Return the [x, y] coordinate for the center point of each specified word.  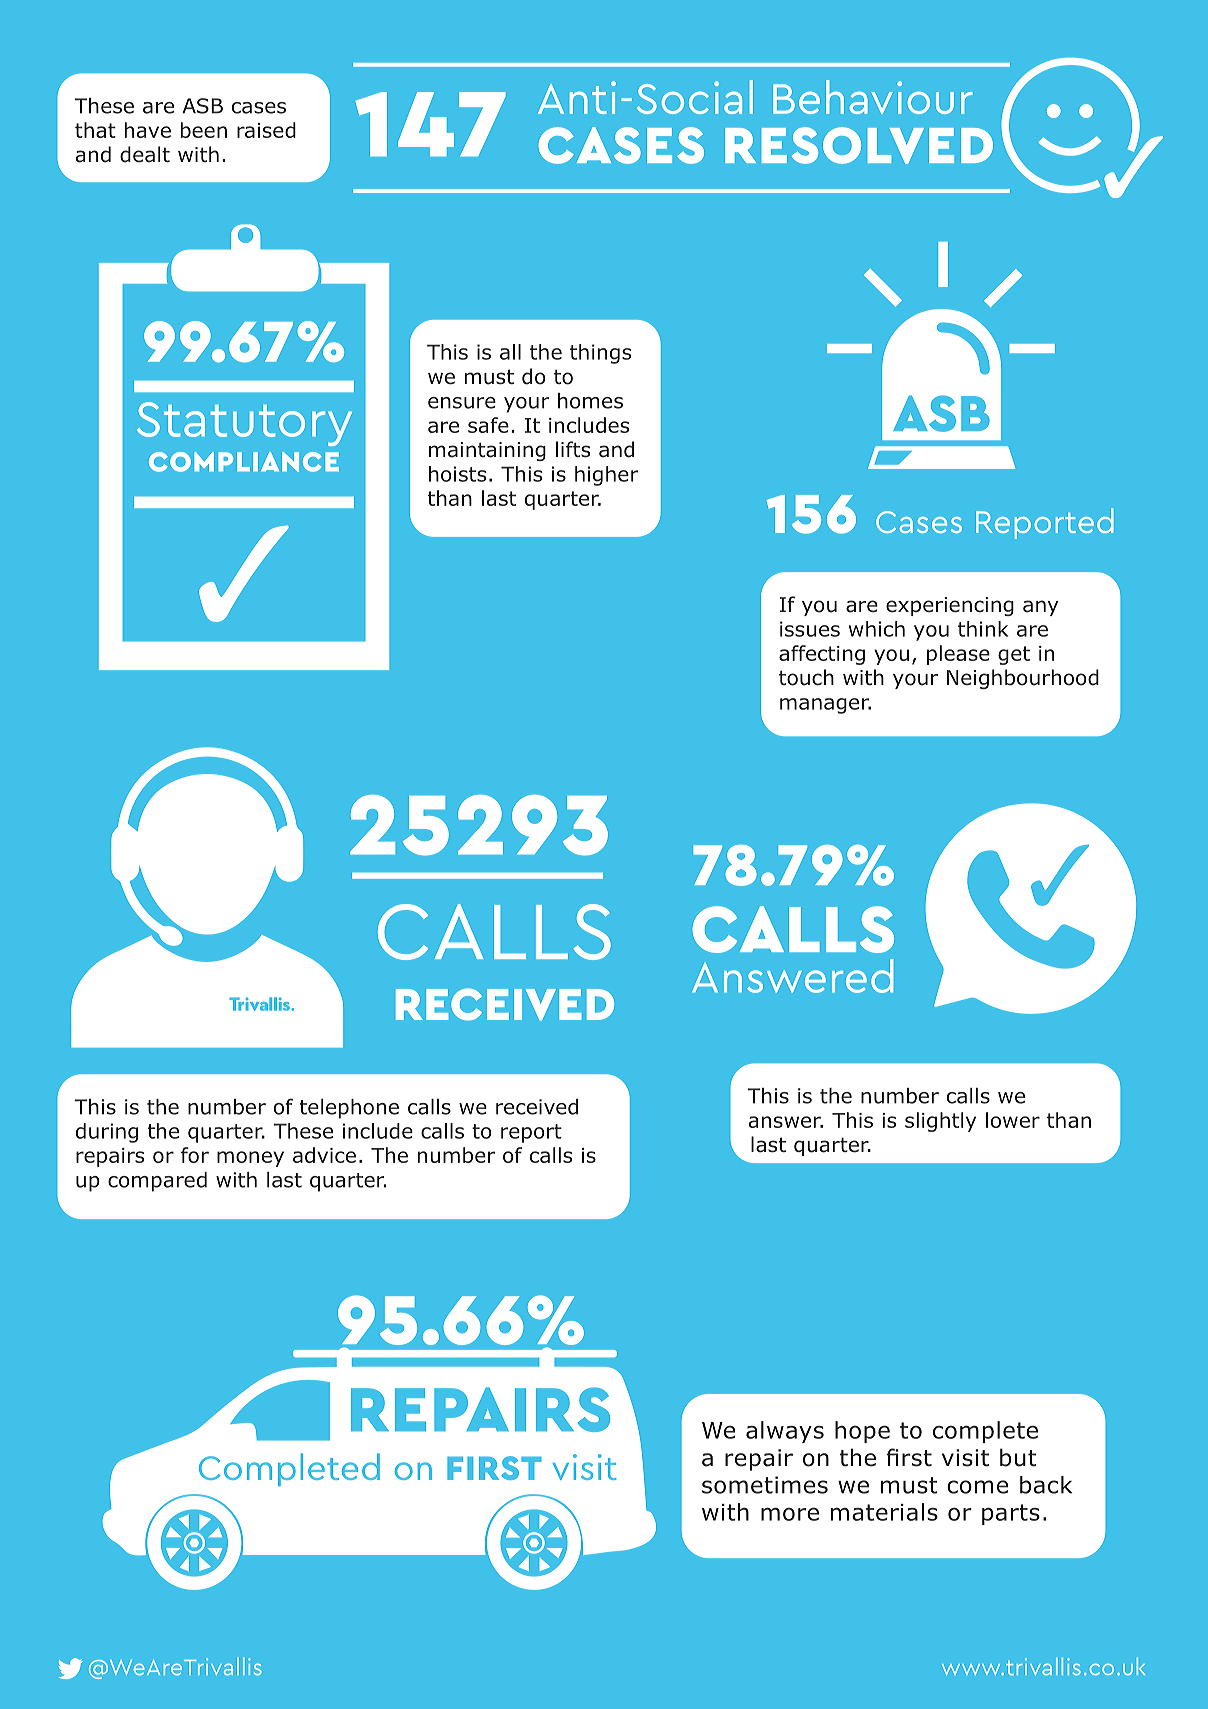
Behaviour [873, 97]
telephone [349, 1109]
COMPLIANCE [244, 462]
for [195, 1155]
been [204, 130]
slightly [940, 1122]
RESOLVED [859, 145]
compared [157, 1182]
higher [607, 476]
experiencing [950, 606]
